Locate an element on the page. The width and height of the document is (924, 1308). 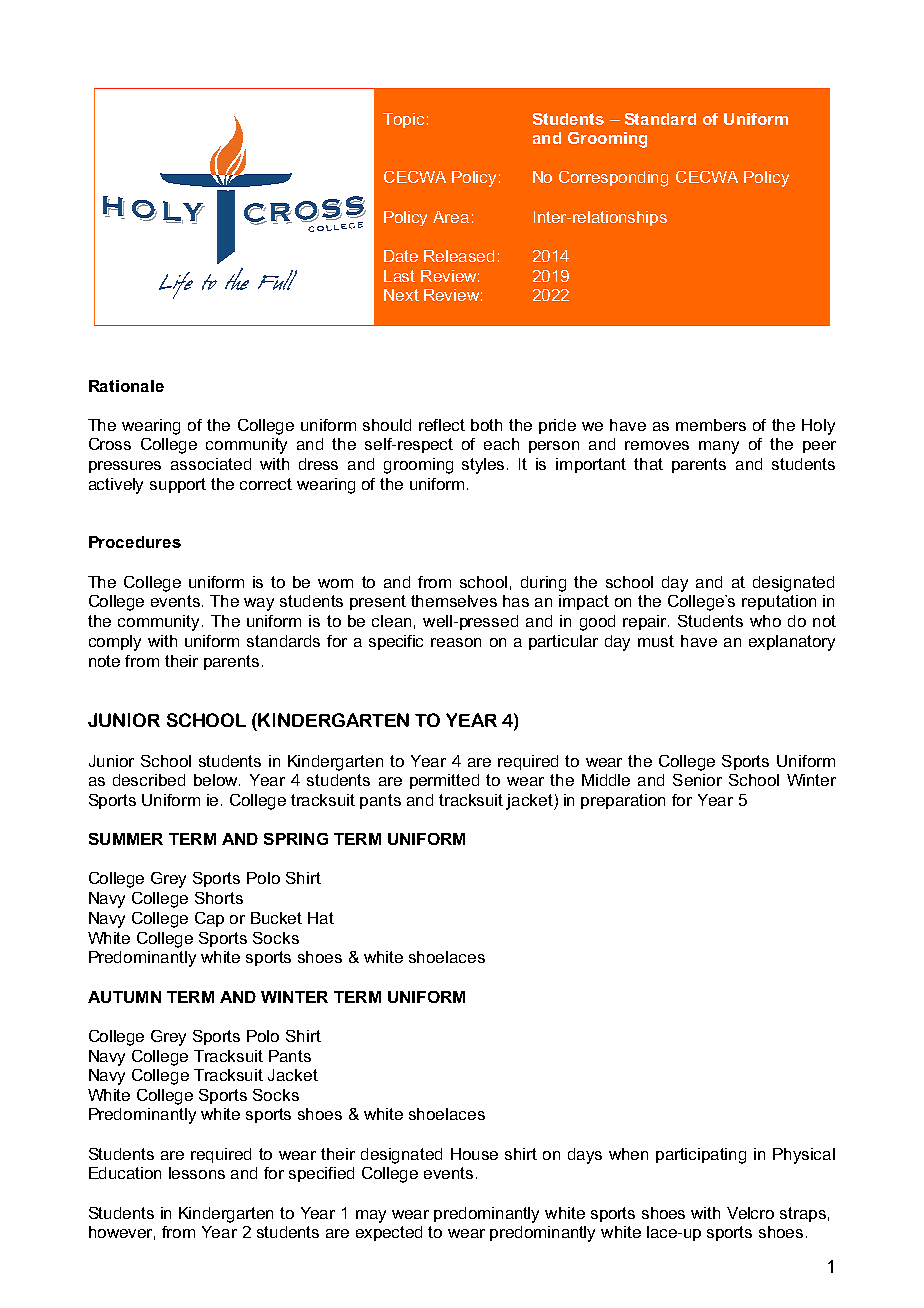
Senior is located at coordinates (697, 780).
